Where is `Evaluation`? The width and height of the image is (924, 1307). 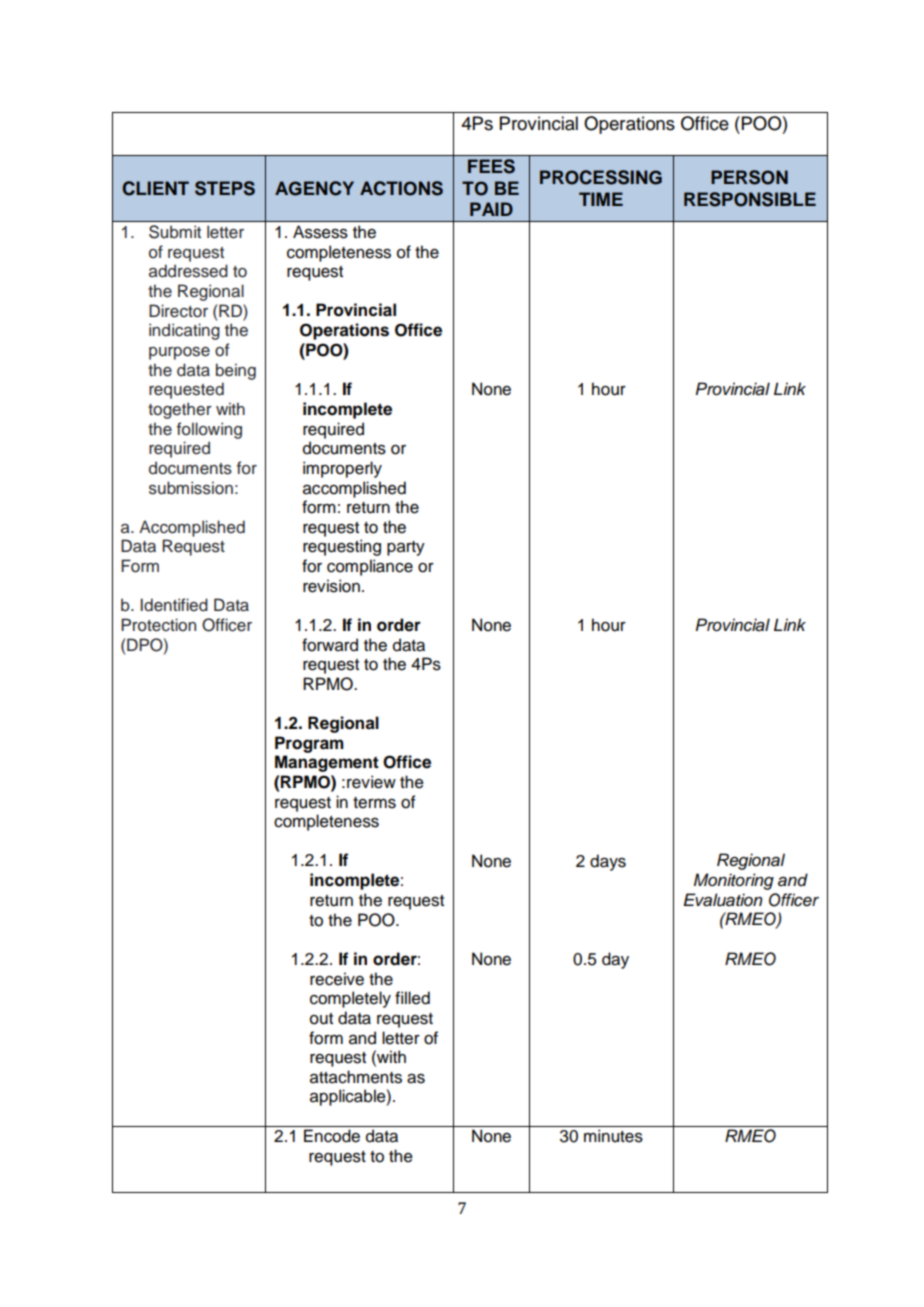 Evaluation is located at coordinates (723, 900).
